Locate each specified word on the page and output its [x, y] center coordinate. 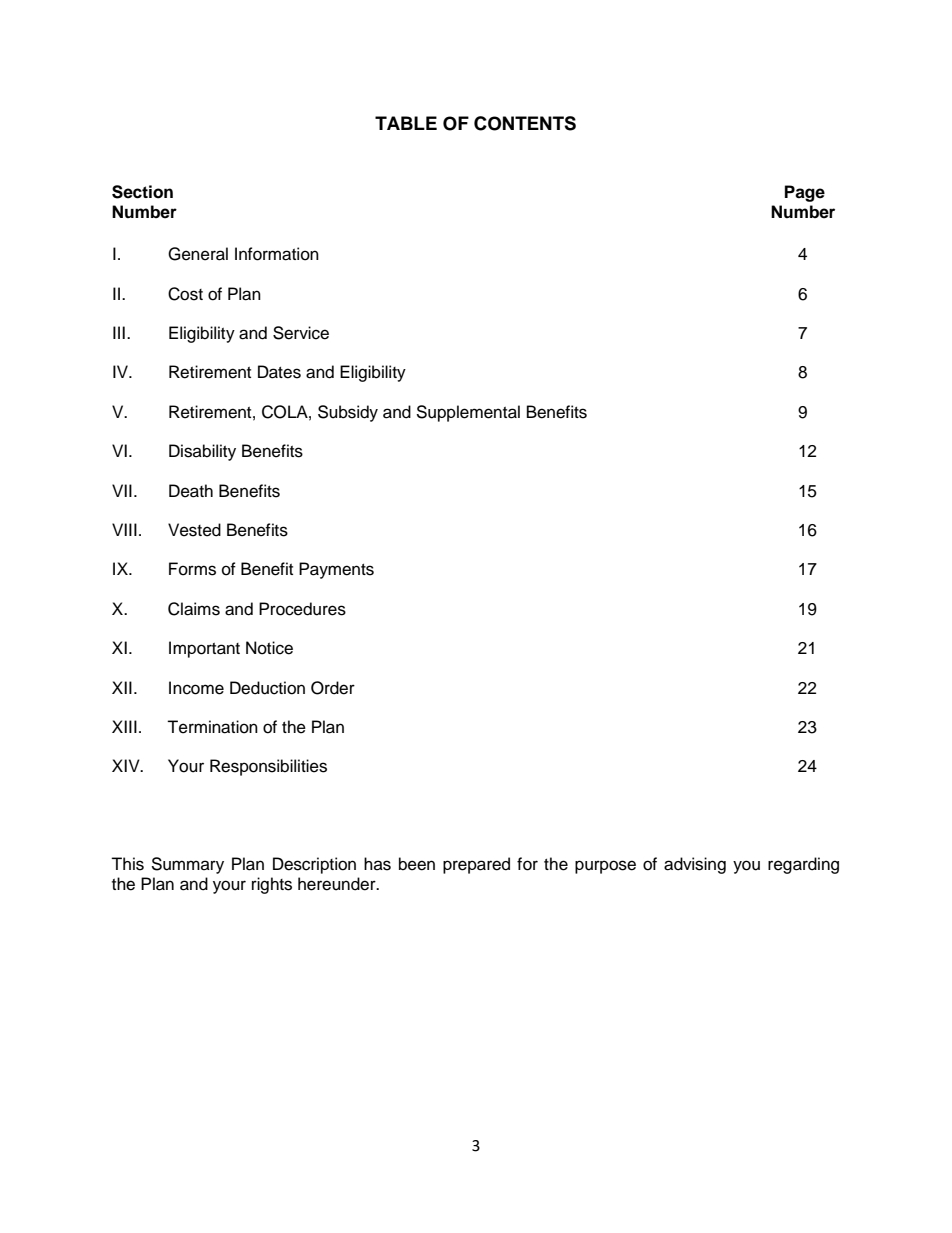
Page [805, 193]
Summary [187, 865]
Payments [336, 570]
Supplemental [468, 413]
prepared [476, 865]
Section [142, 192]
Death [191, 491]
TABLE [406, 123]
